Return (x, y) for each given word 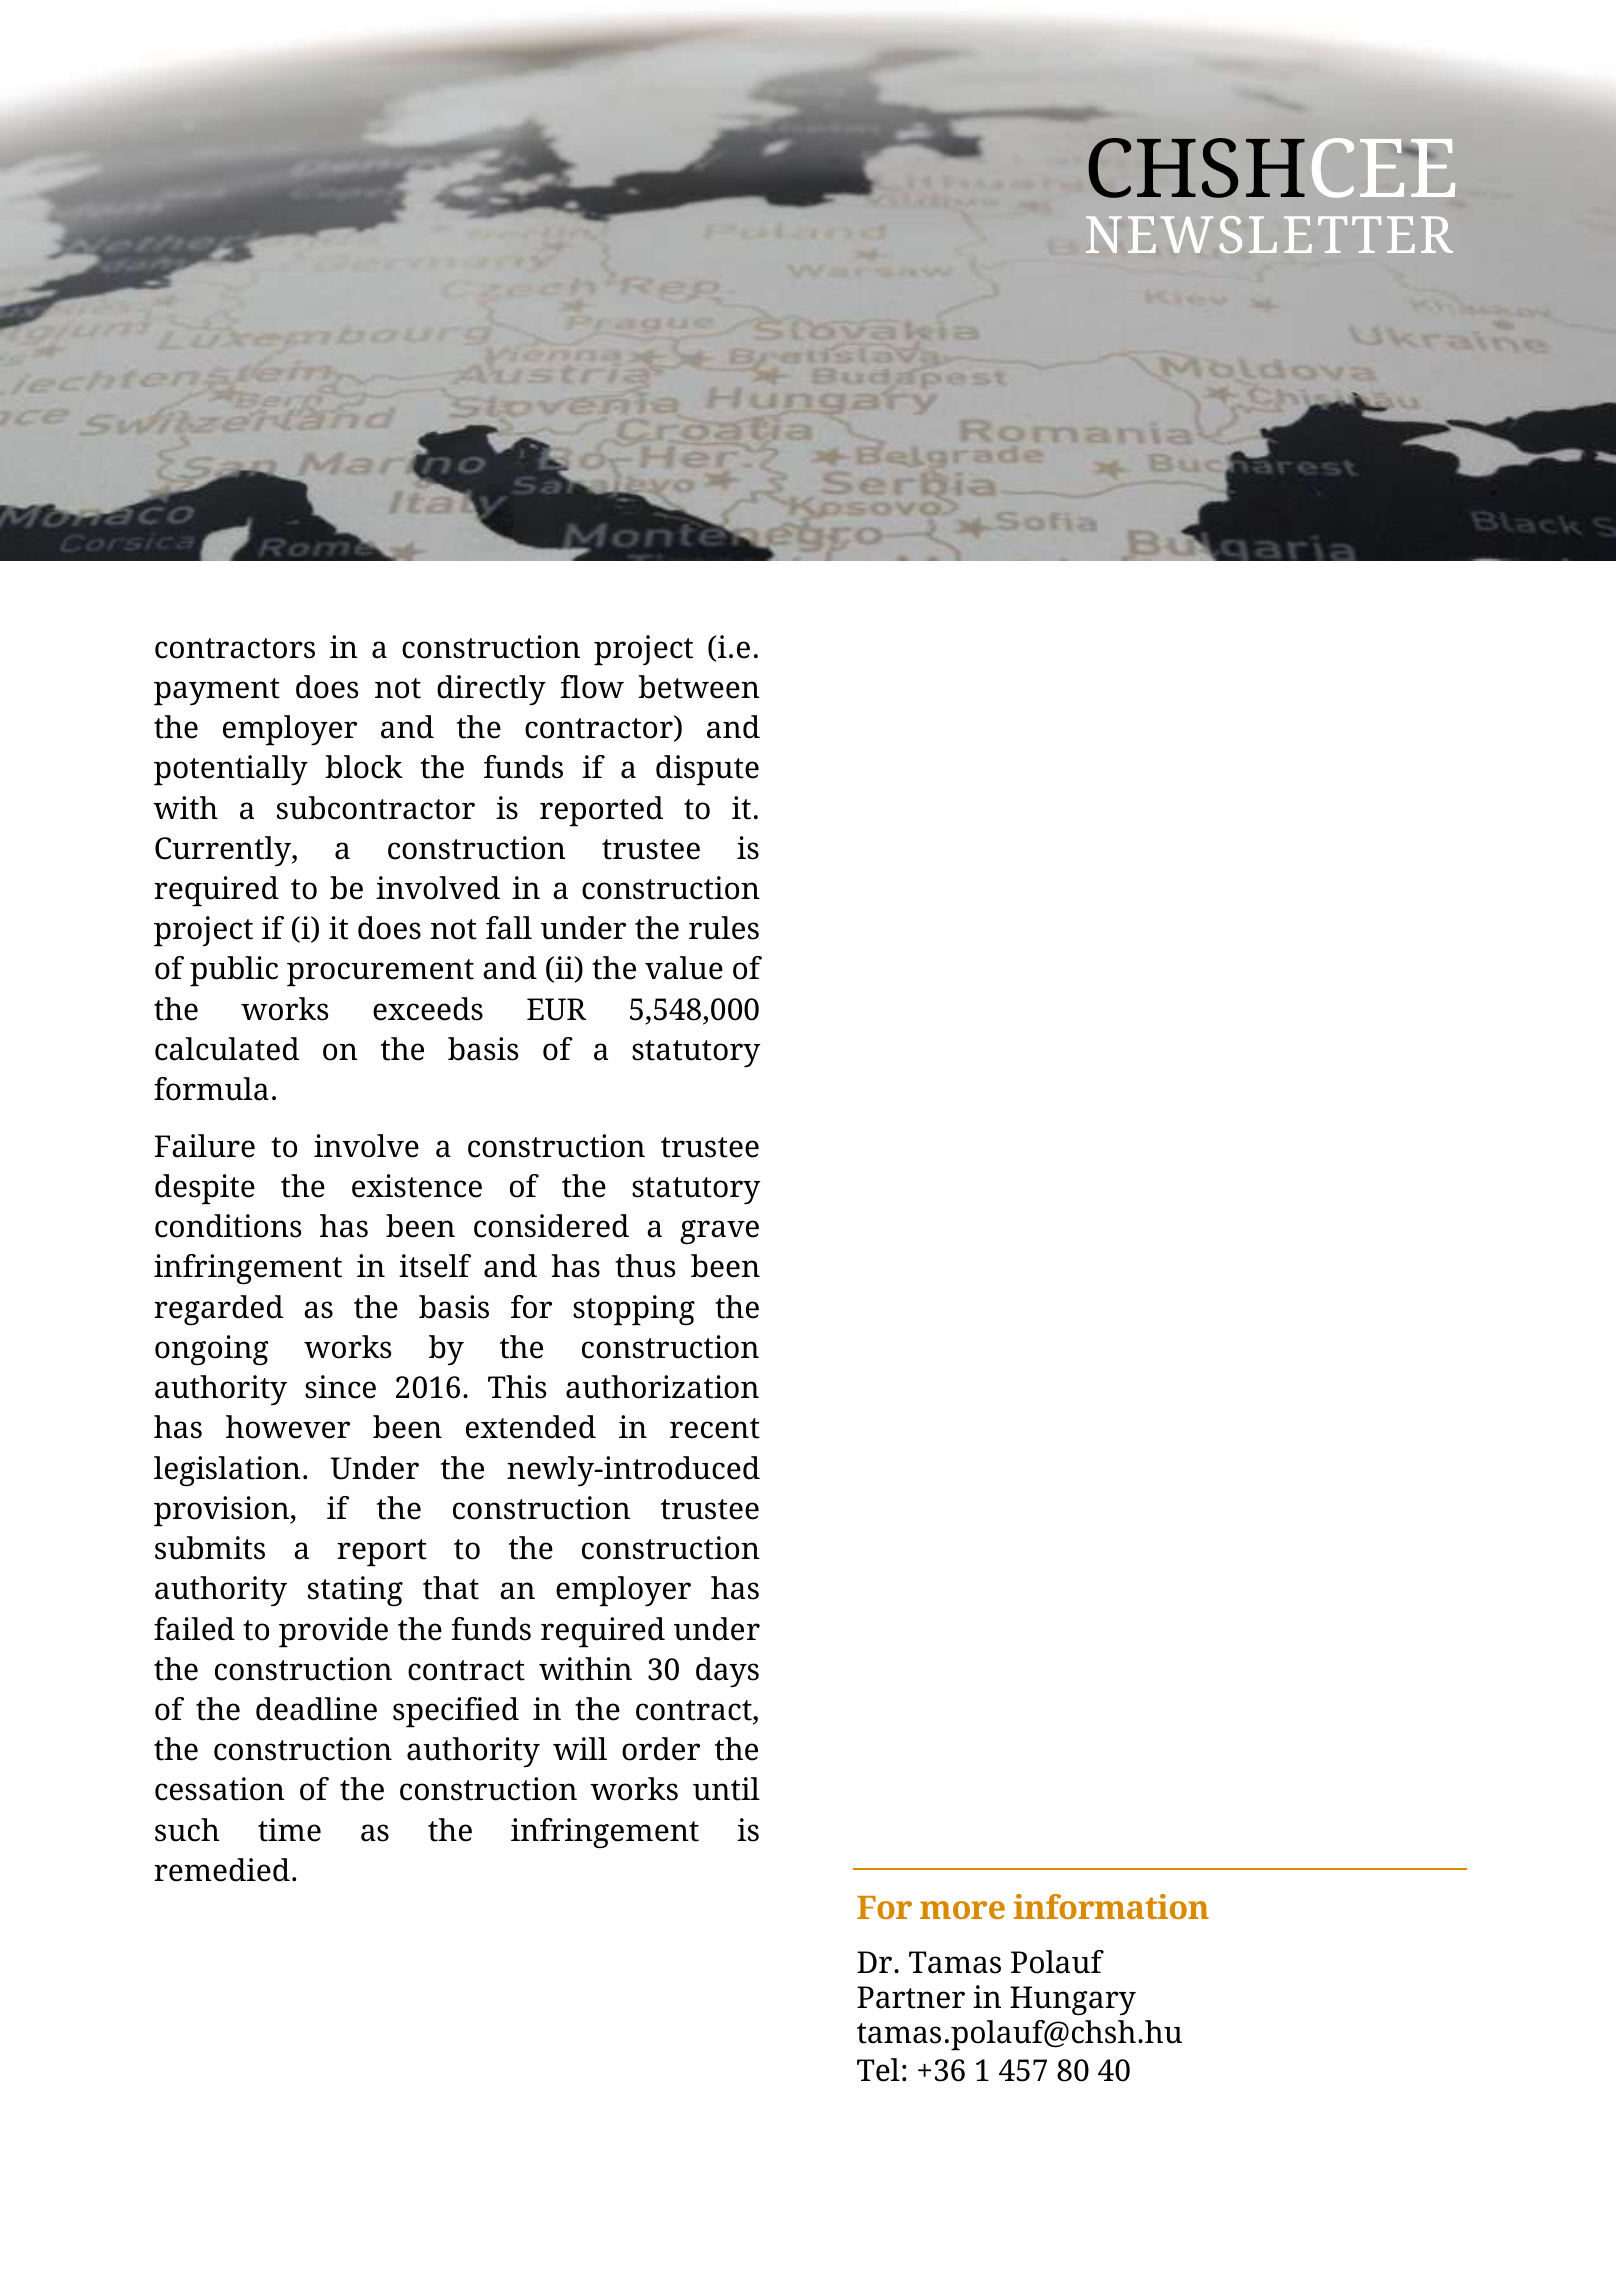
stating (355, 1591)
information (1111, 1906)
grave (719, 1232)
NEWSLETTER (1269, 234)
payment (217, 692)
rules (724, 928)
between (699, 687)
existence (417, 1186)
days (727, 1672)
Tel (878, 2070)
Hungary (1073, 2001)
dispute (707, 770)
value (684, 968)
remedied (222, 1870)
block (364, 767)
